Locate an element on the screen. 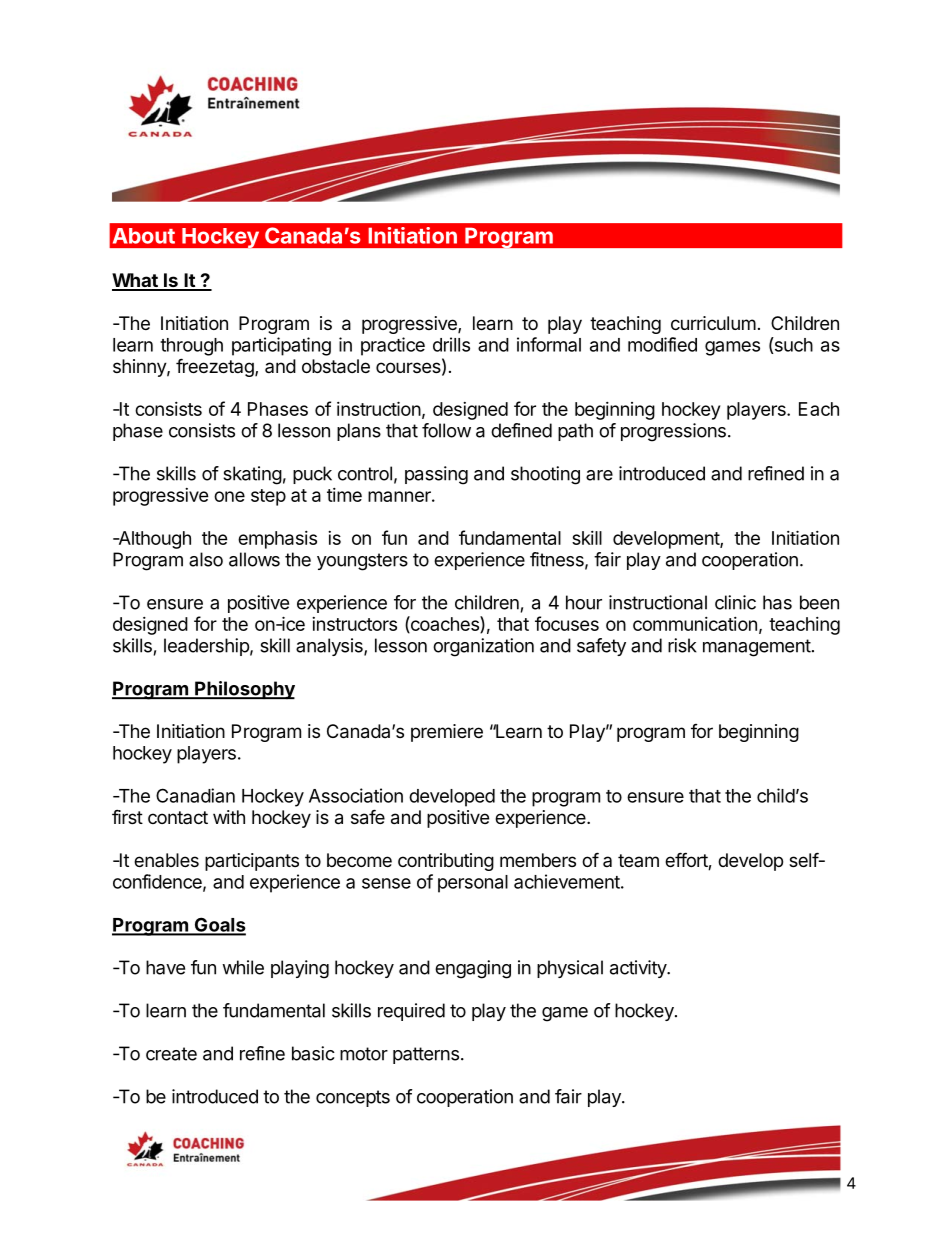  clinic is located at coordinates (735, 602).
